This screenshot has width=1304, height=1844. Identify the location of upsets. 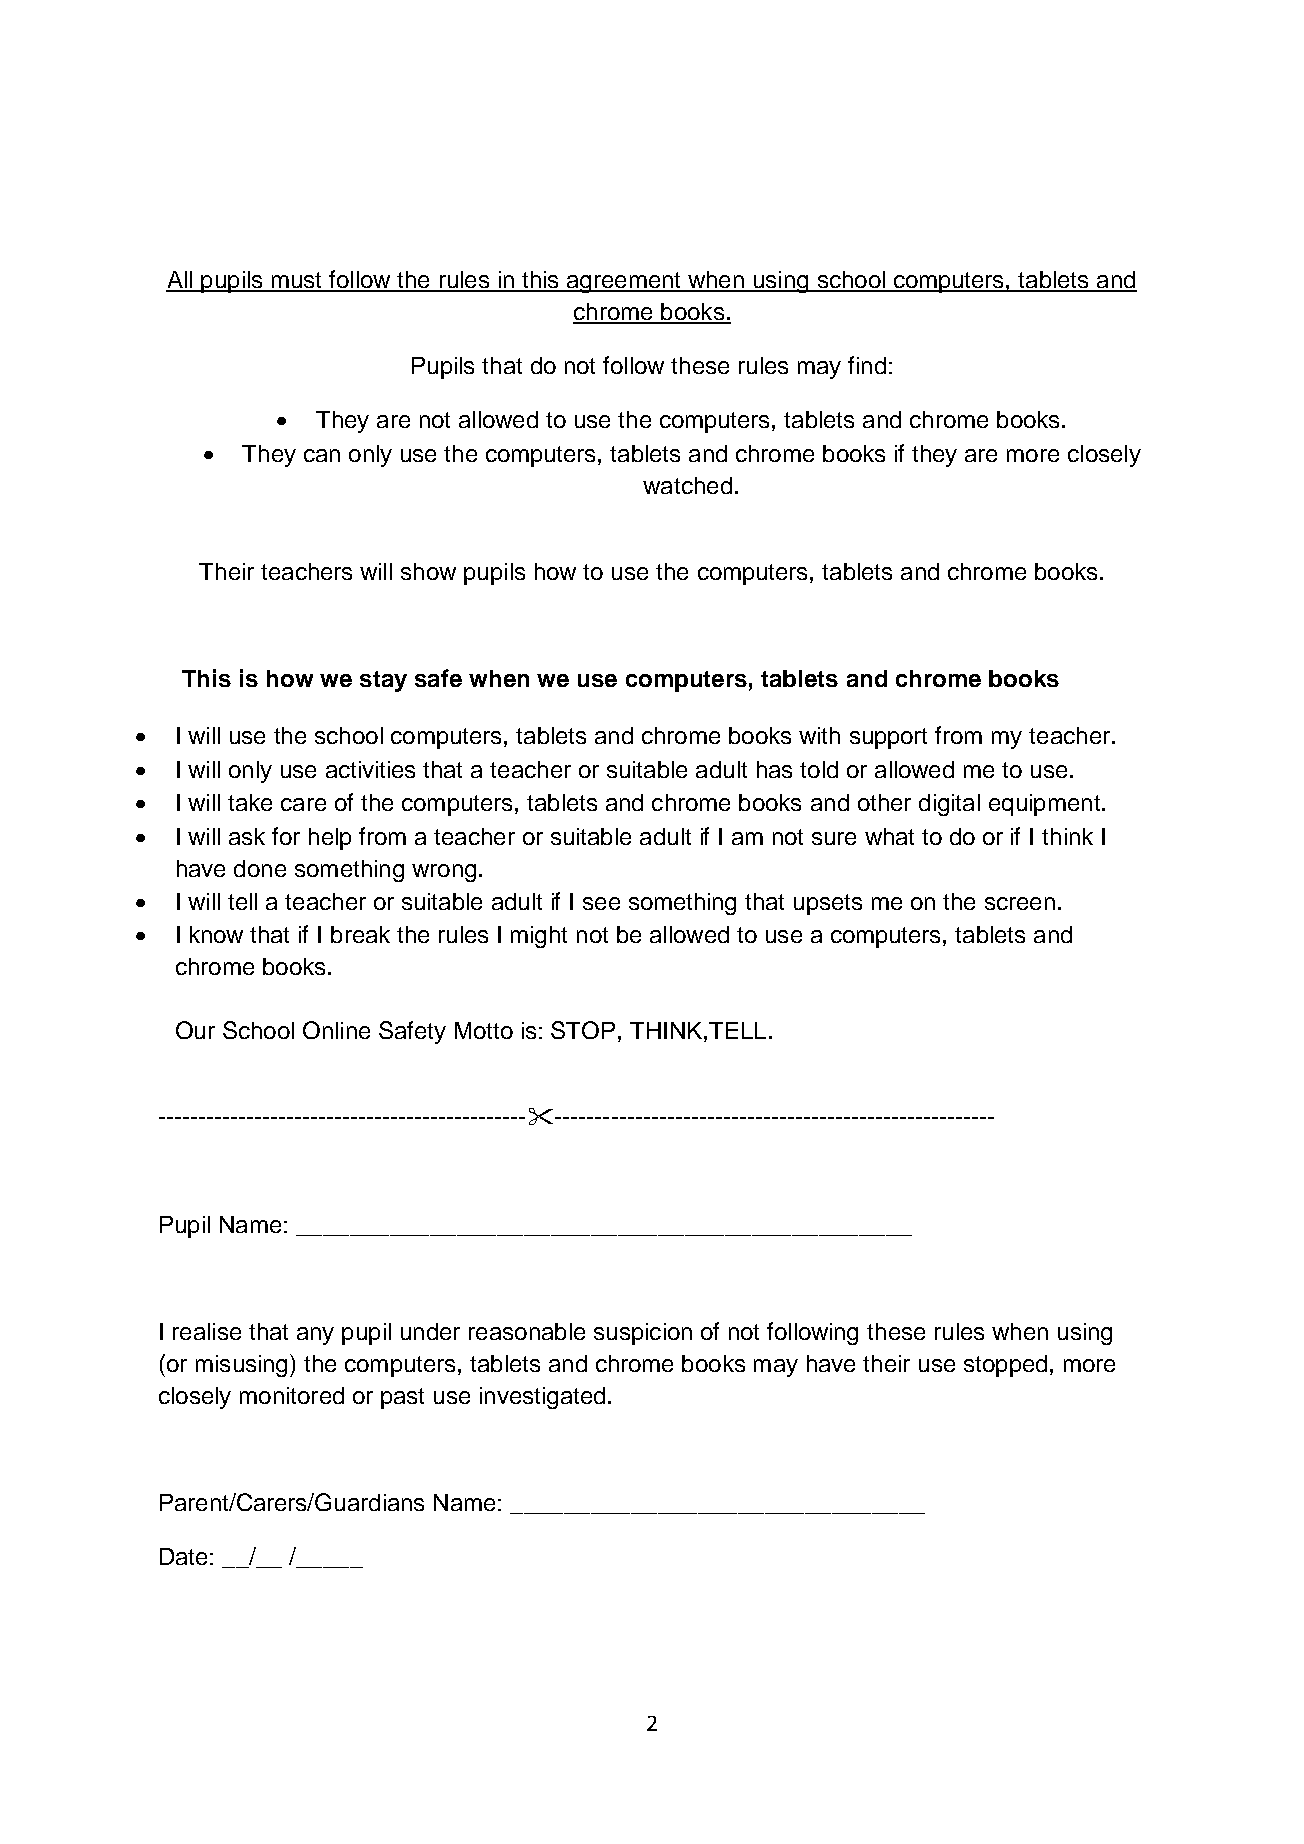
(828, 904).
